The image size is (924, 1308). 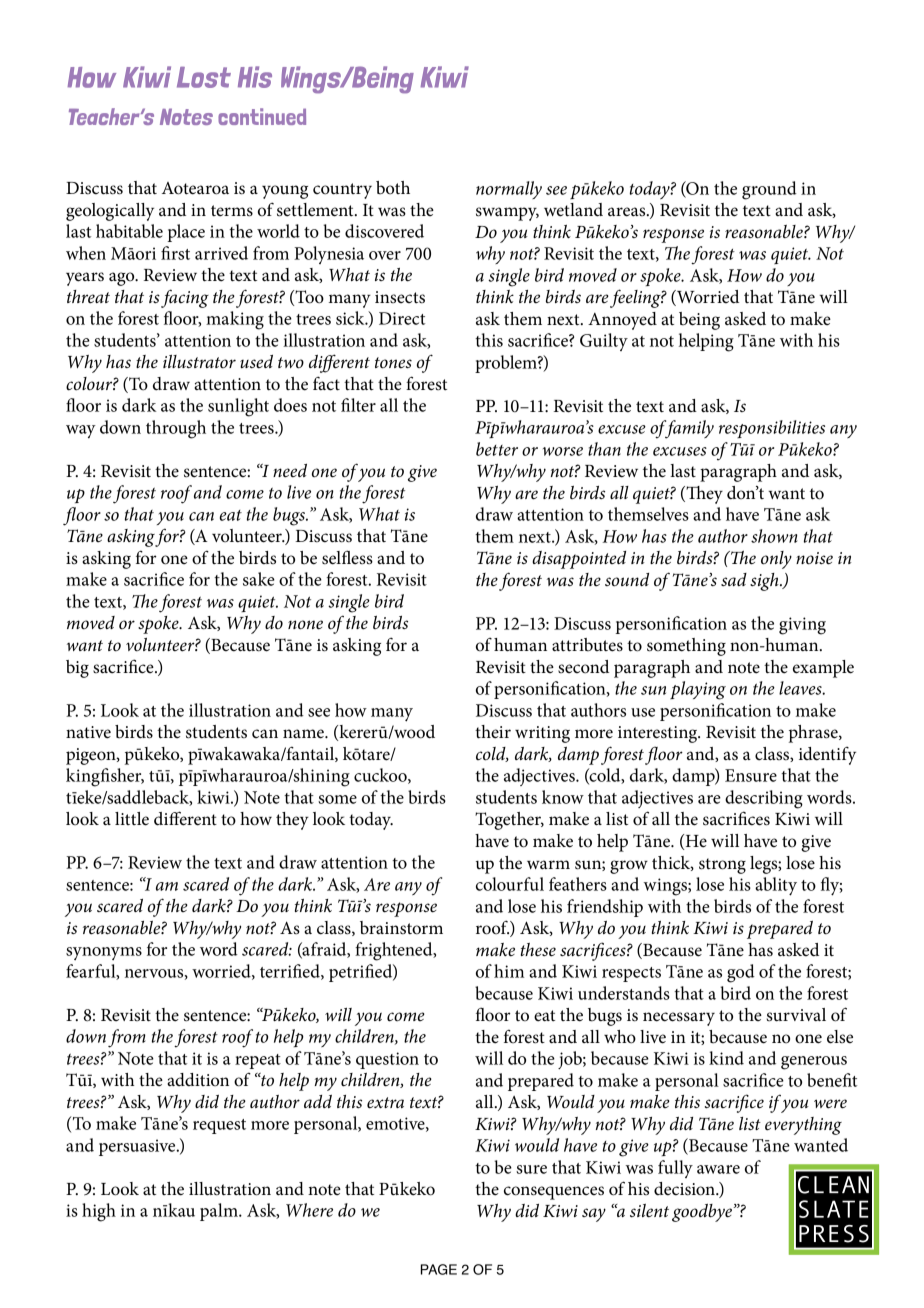 I want to click on Aotearoa, so click(x=195, y=188).
